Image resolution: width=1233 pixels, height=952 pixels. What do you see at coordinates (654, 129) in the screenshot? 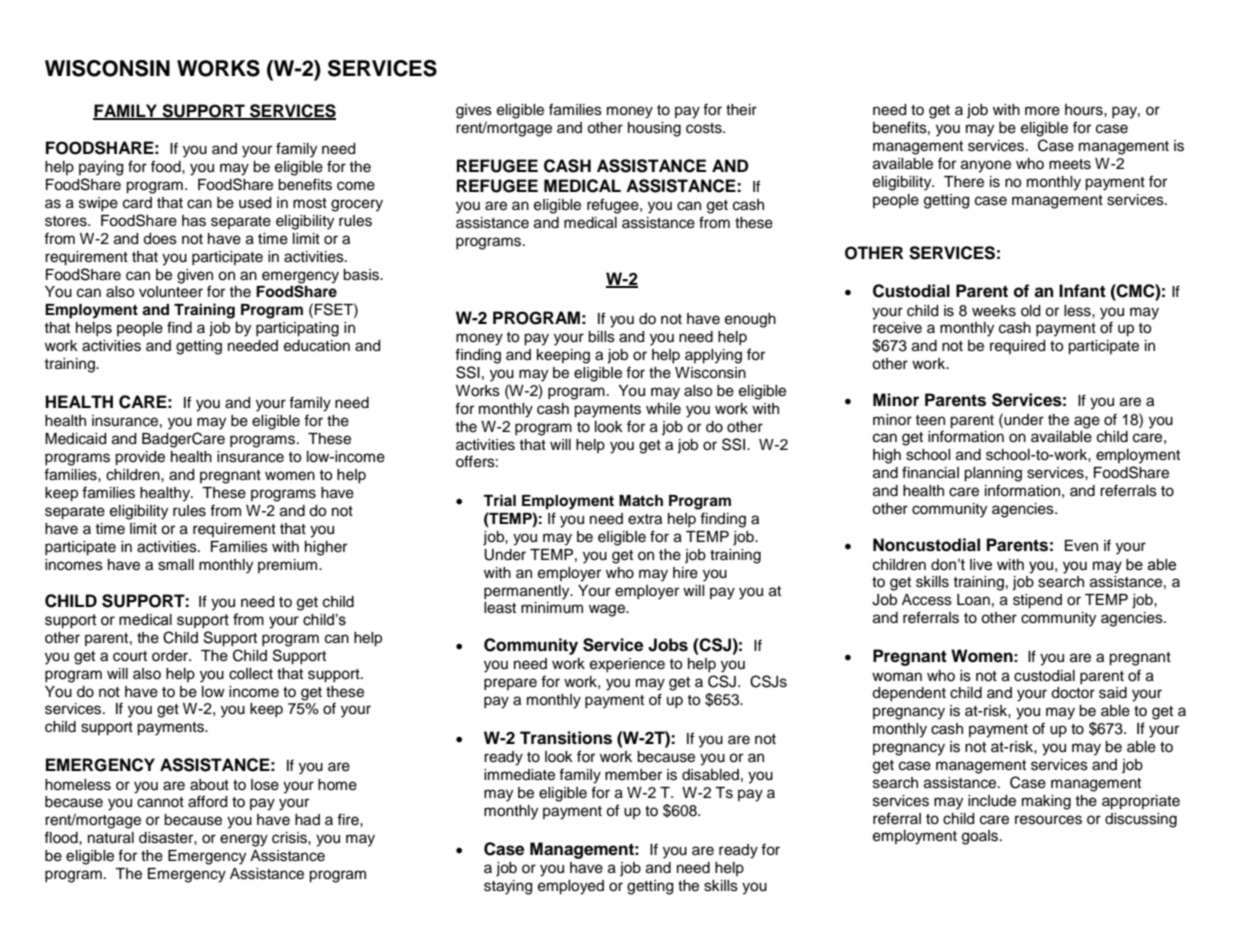
I see `housing` at bounding box center [654, 129].
